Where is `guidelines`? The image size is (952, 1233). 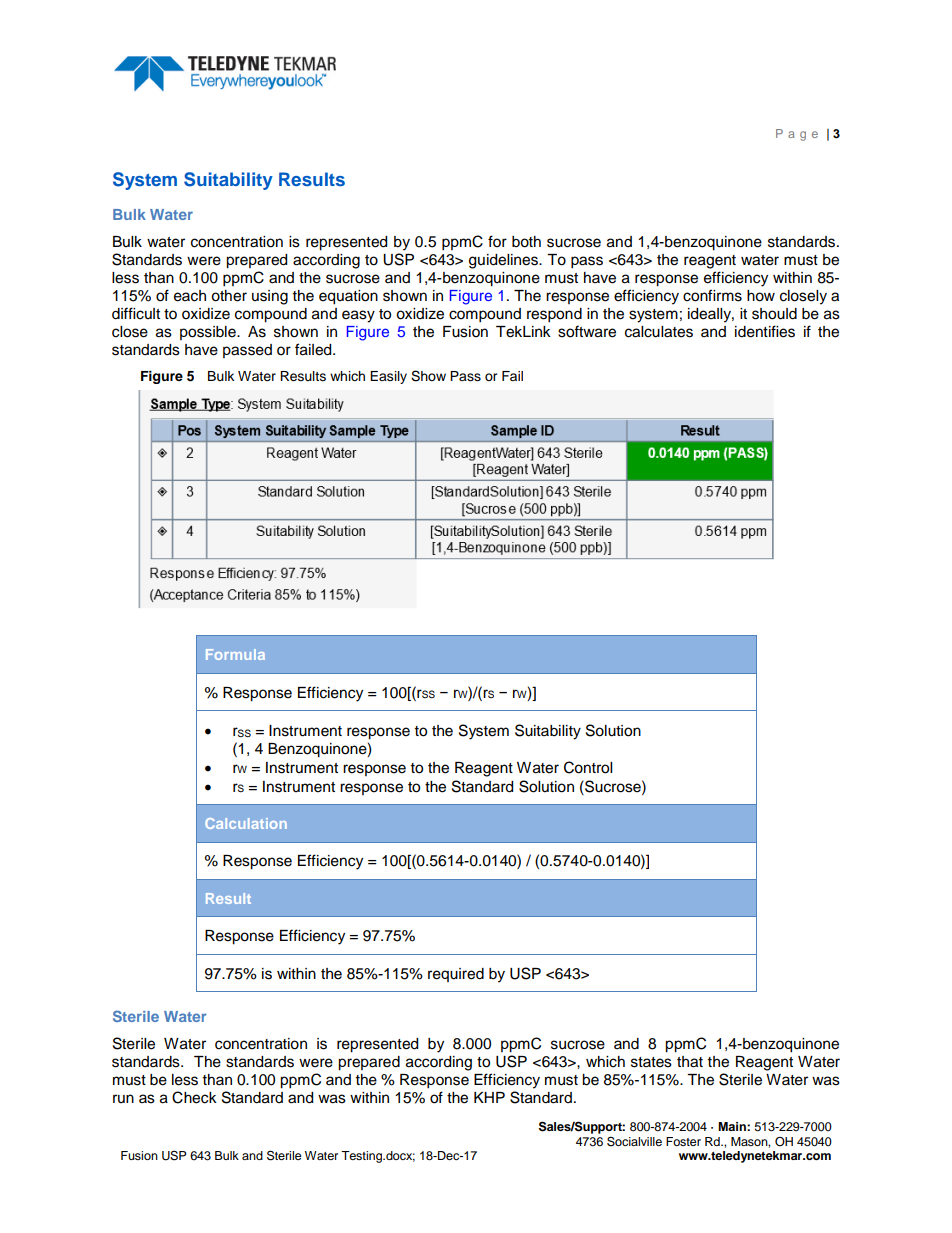
guidelines is located at coordinates (504, 261).
